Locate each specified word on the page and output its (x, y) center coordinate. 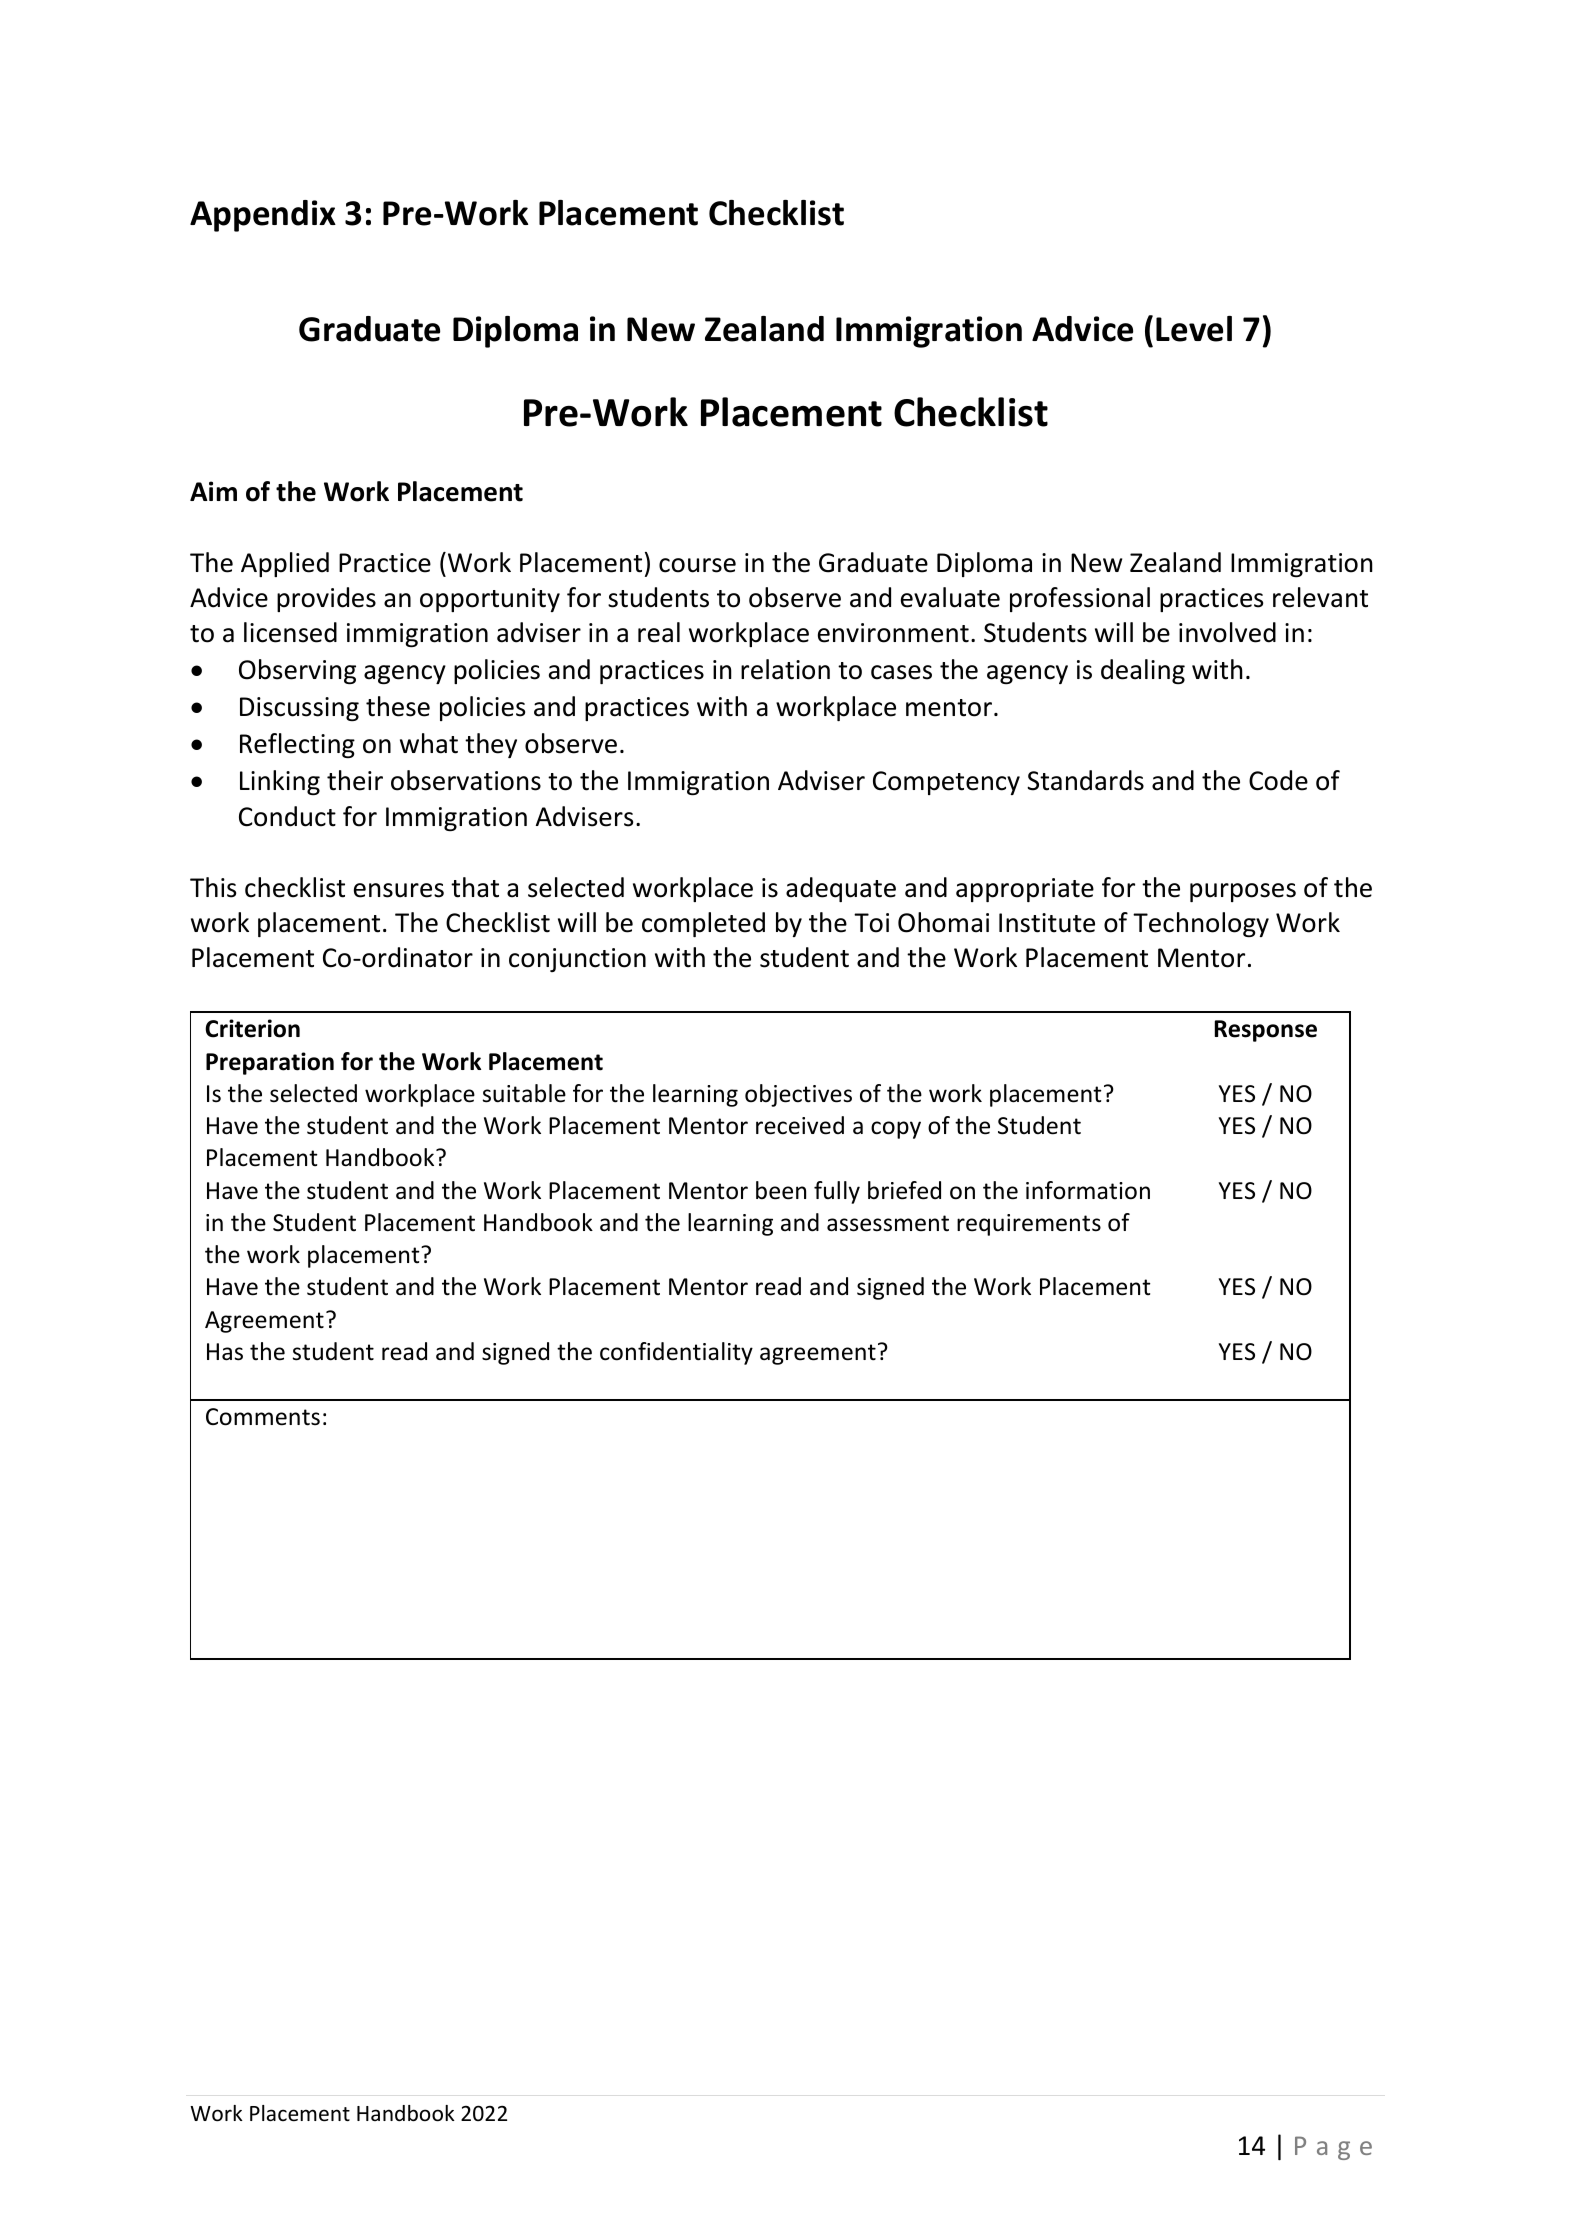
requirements (1029, 1225)
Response (1266, 1031)
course (697, 565)
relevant (1320, 597)
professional (1080, 599)
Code (1278, 780)
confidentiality (676, 1353)
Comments (263, 1417)
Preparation (270, 1063)
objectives (798, 1095)
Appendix (263, 216)
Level (1194, 329)
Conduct (287, 816)
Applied (285, 564)
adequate (841, 889)
